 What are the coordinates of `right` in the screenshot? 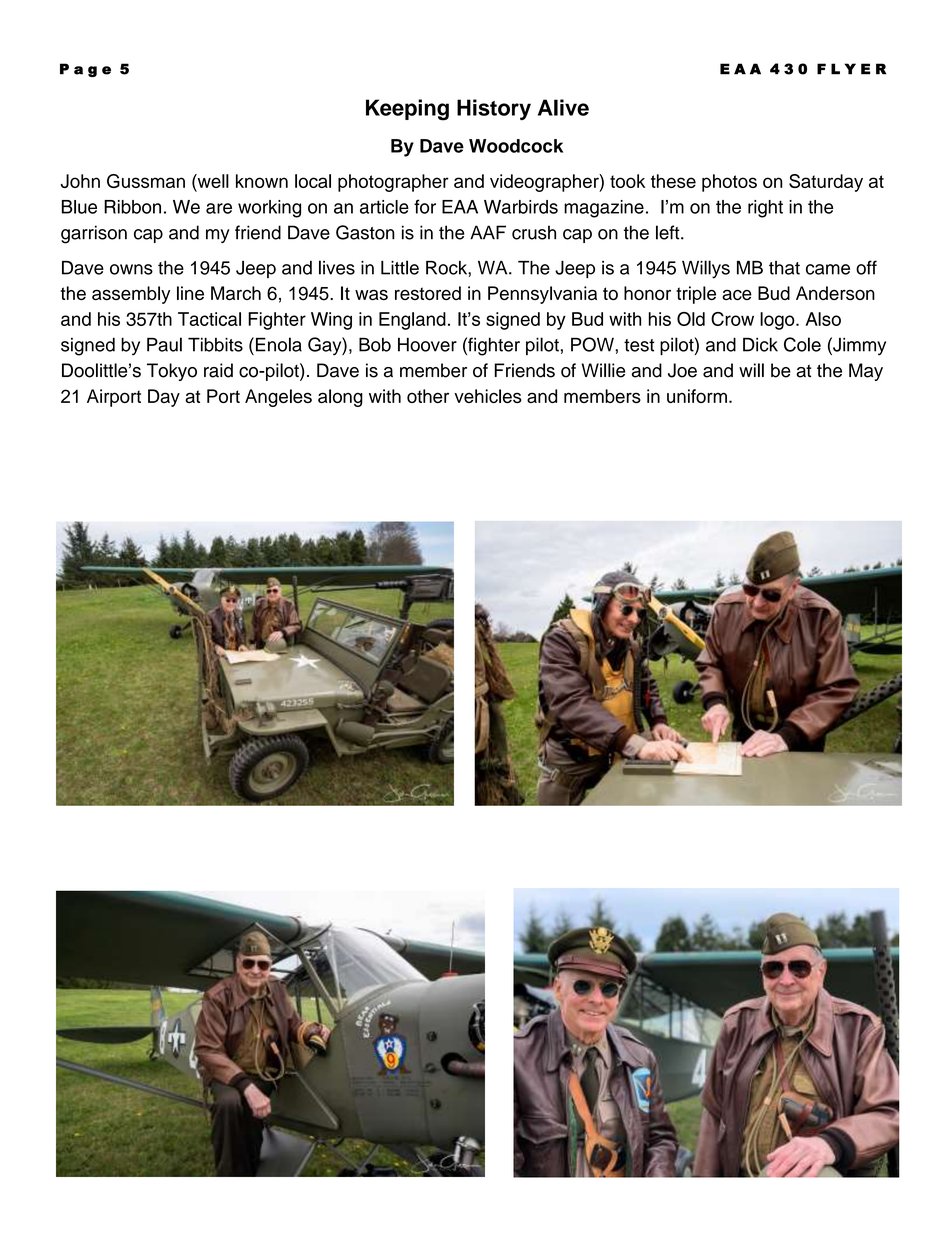 It's located at (765, 209).
